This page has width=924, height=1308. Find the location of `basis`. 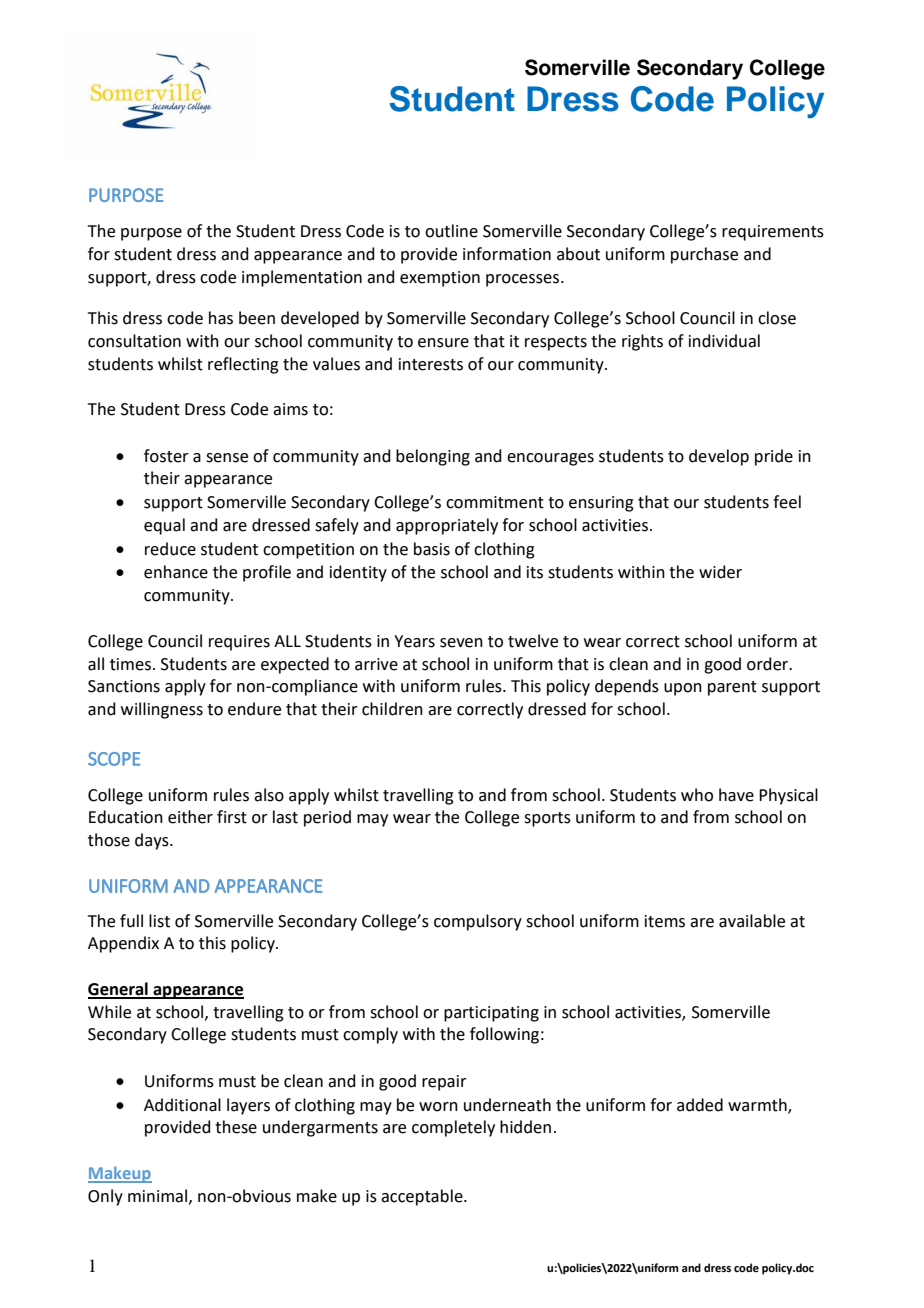

basis is located at coordinates (432, 549).
